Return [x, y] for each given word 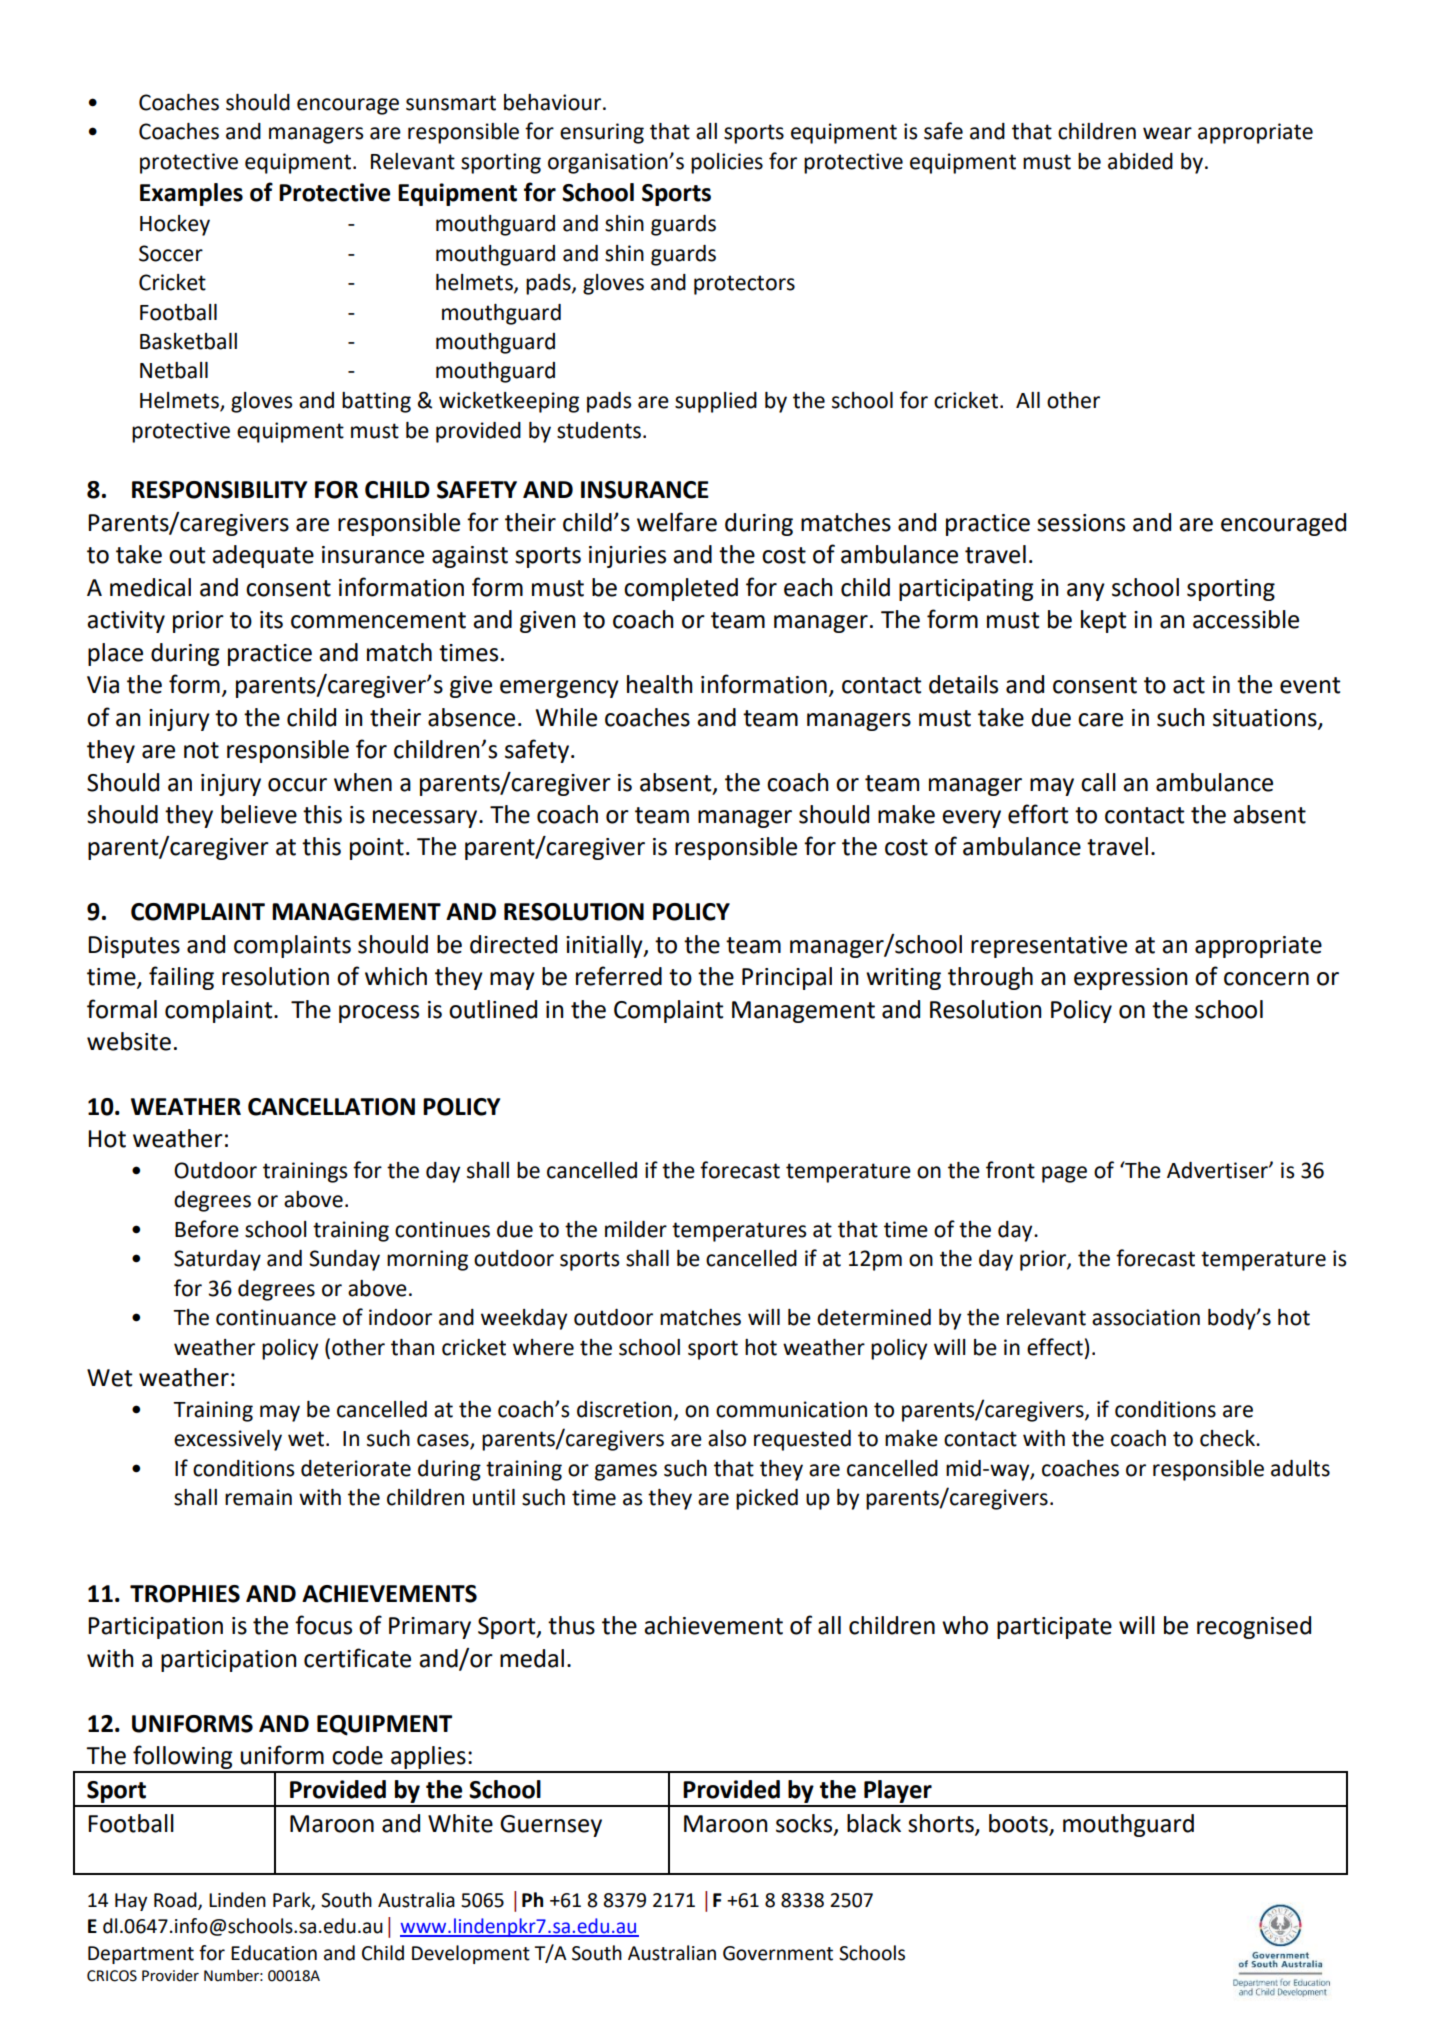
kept [1103, 621]
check [1228, 1438]
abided [1140, 161]
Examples [191, 194]
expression [1131, 979]
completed [681, 589]
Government [778, 1953]
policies [727, 163]
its [271, 620]
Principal [787, 978]
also [727, 1438]
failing [181, 978]
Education [274, 1953]
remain [258, 1497]
